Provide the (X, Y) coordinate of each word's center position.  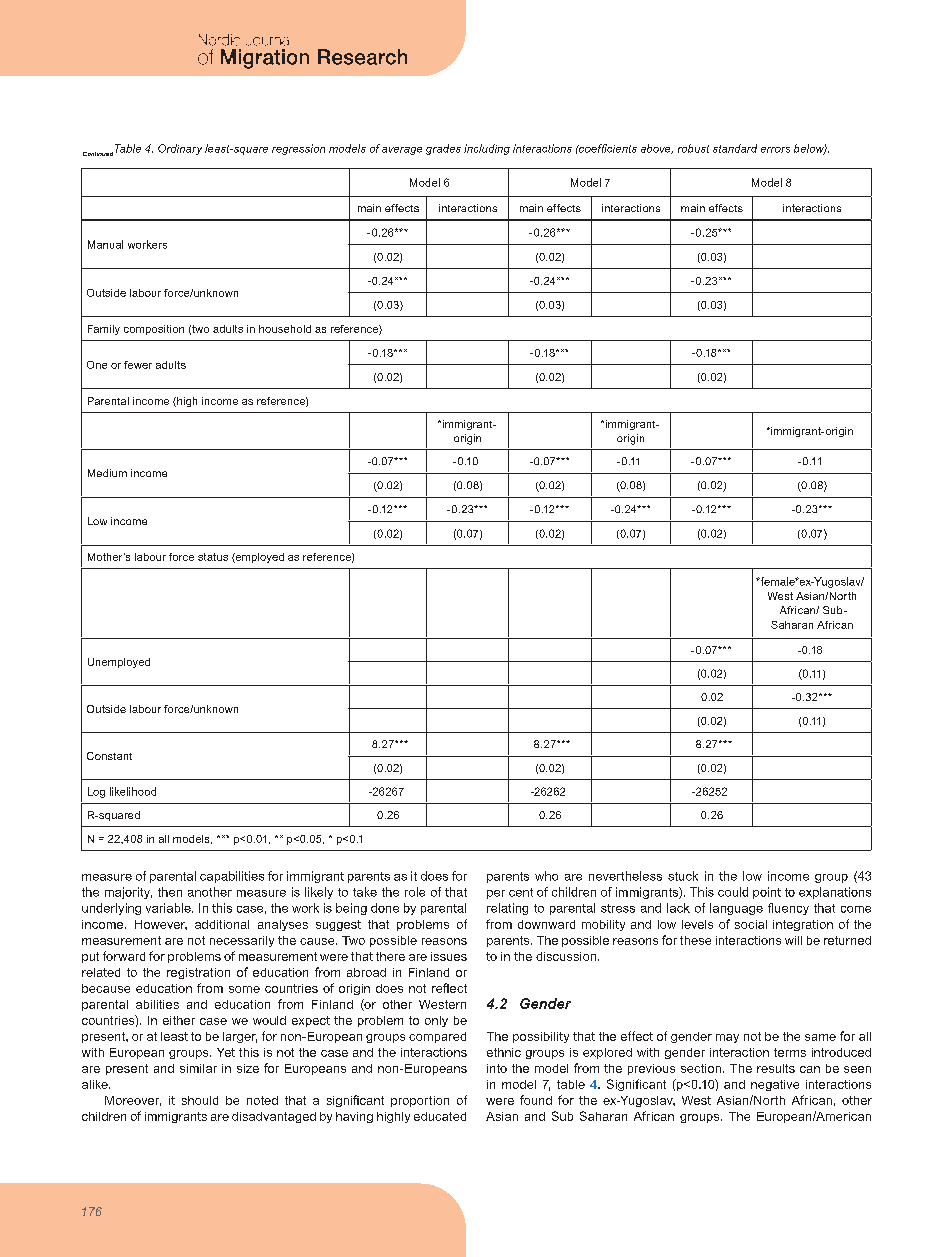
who (546, 876)
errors (775, 150)
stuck (683, 876)
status (213, 557)
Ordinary (180, 149)
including (487, 149)
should (200, 1100)
